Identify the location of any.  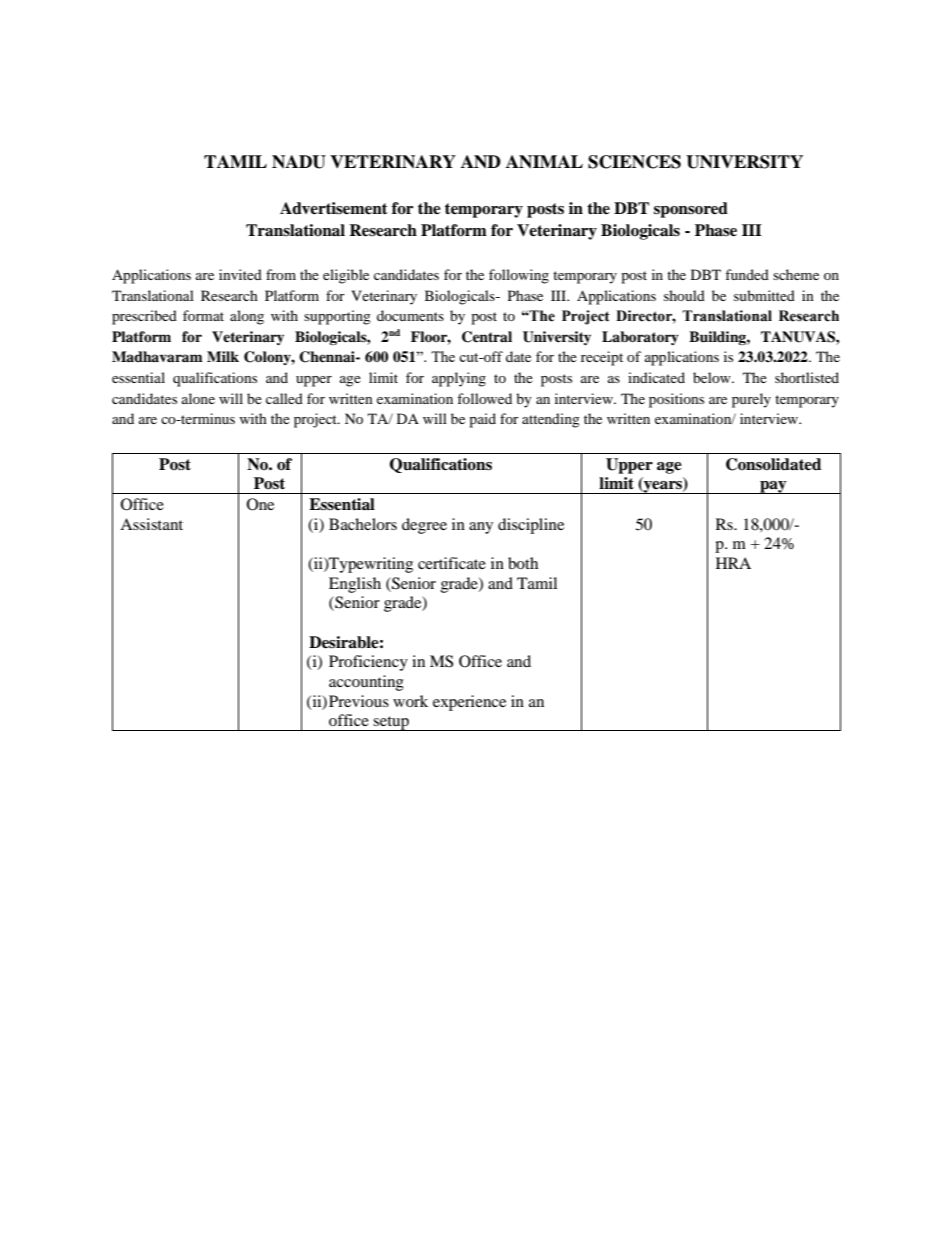
(481, 528).
